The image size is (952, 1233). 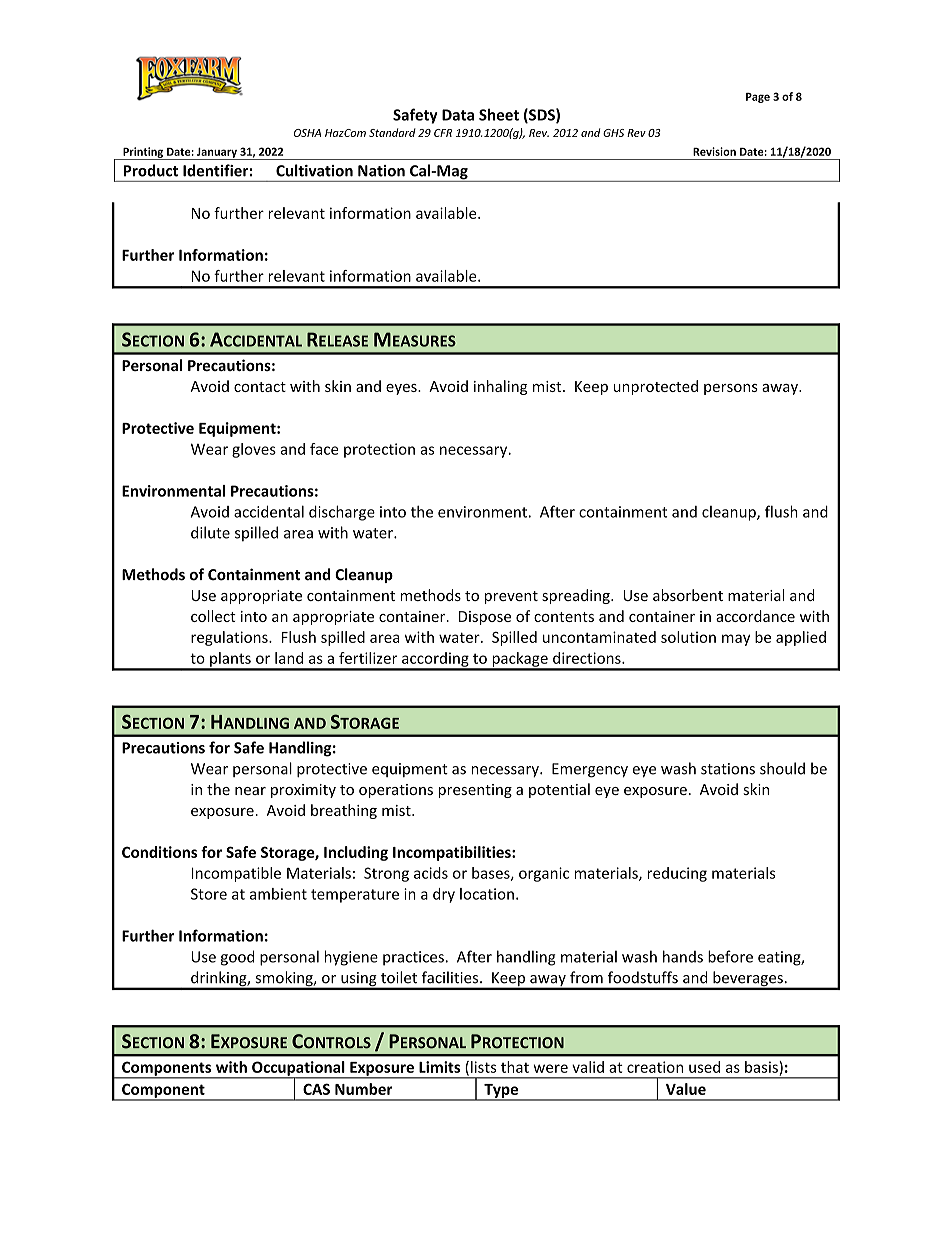 What do you see at coordinates (316, 1089) in the screenshot?
I see `CAS` at bounding box center [316, 1089].
